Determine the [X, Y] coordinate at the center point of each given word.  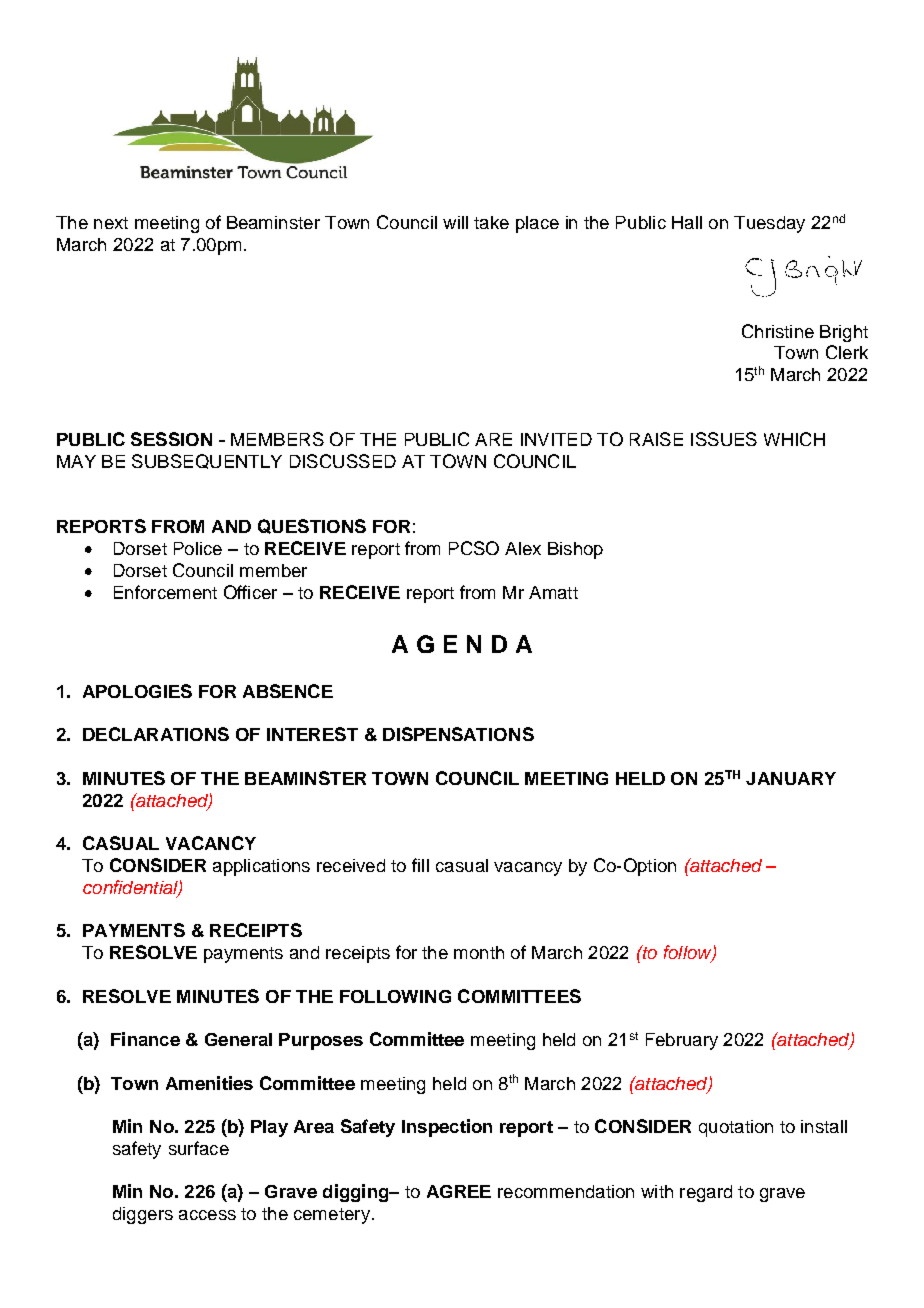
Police [198, 548]
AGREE [459, 1191]
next [111, 223]
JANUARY [791, 778]
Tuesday [769, 224]
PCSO [474, 548]
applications [261, 867]
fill [420, 865]
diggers [143, 1215]
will [455, 222]
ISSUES [724, 439]
